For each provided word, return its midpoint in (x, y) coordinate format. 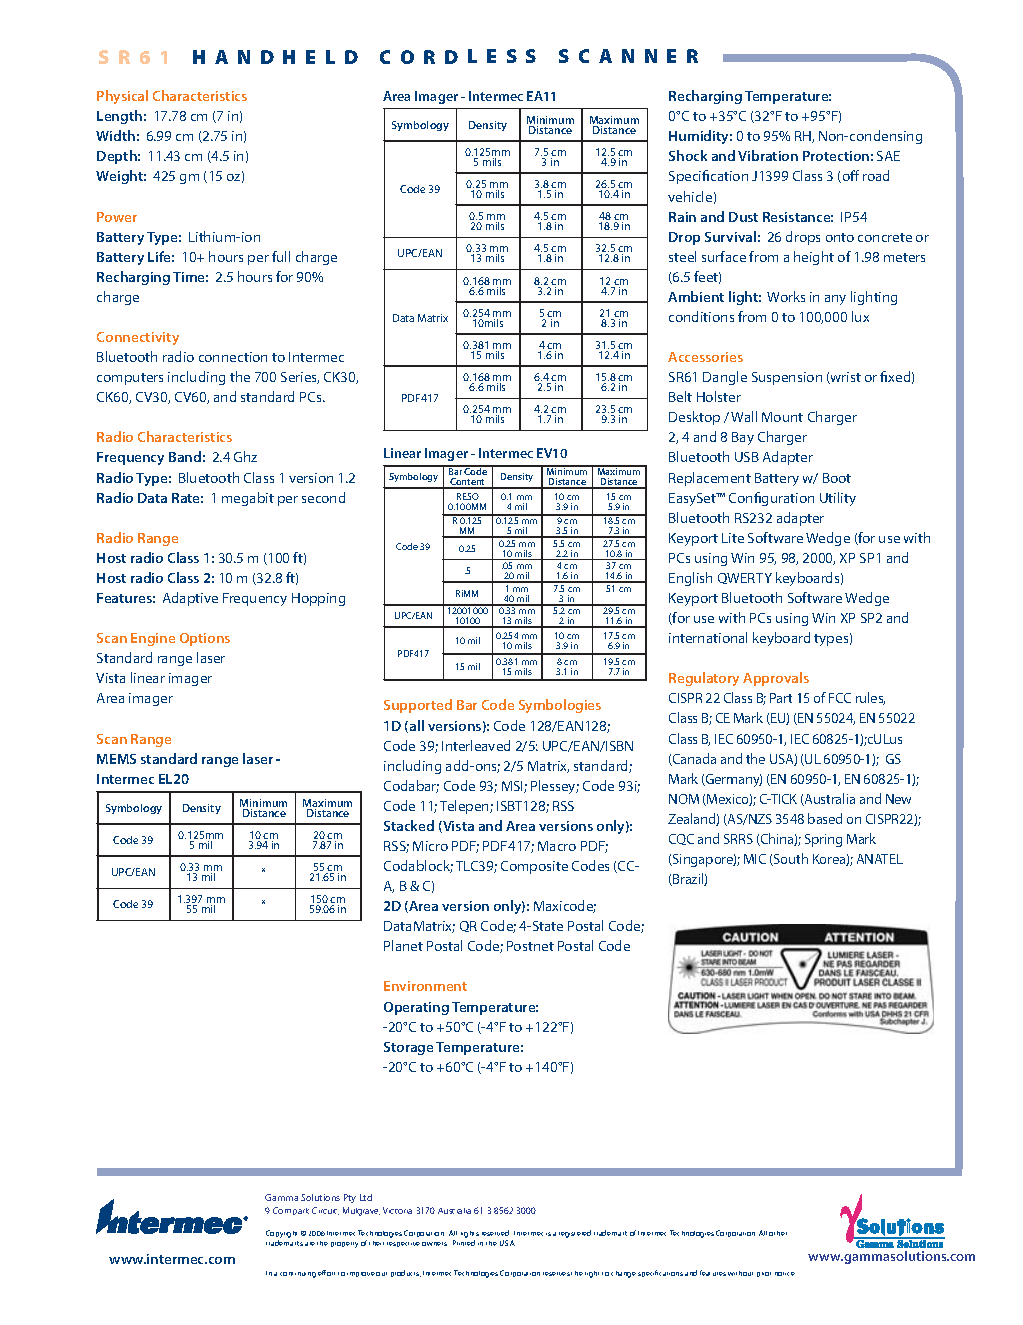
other (778, 1233)
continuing (298, 1275)
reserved (495, 1233)
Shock (688, 155)
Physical (122, 97)
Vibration (768, 155)
